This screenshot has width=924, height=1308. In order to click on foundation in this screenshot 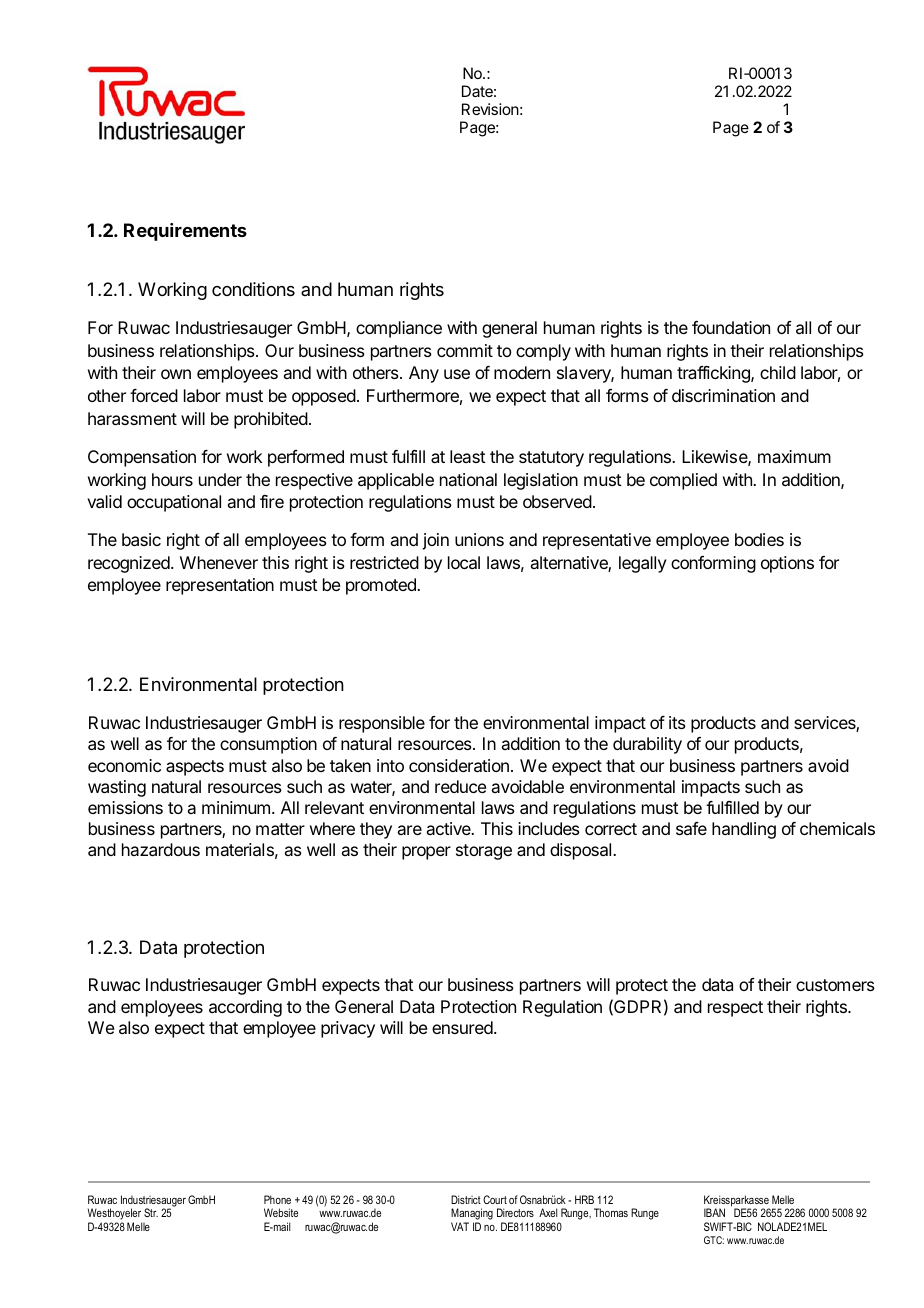, I will do `click(731, 327)`.
